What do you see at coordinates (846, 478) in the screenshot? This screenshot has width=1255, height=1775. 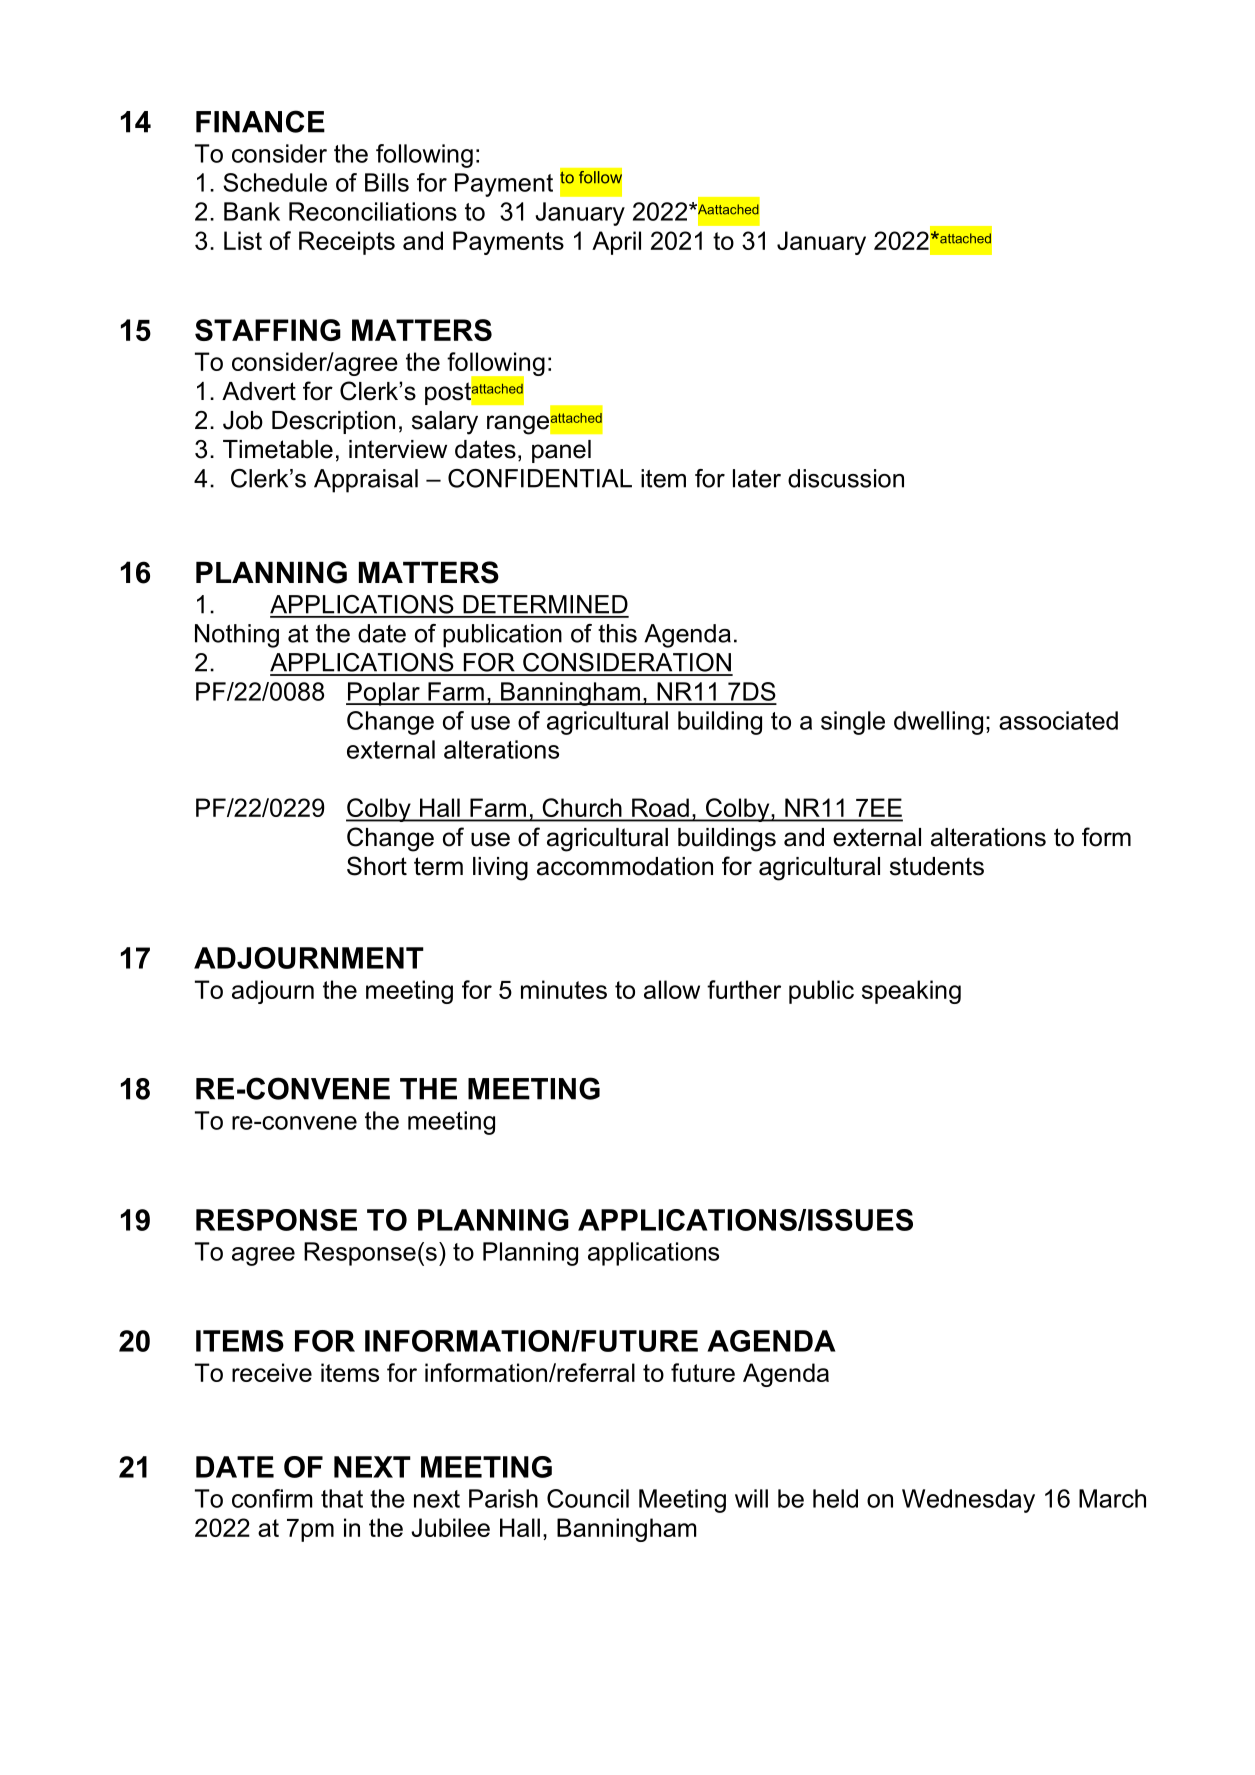 I see `discussion` at bounding box center [846, 478].
